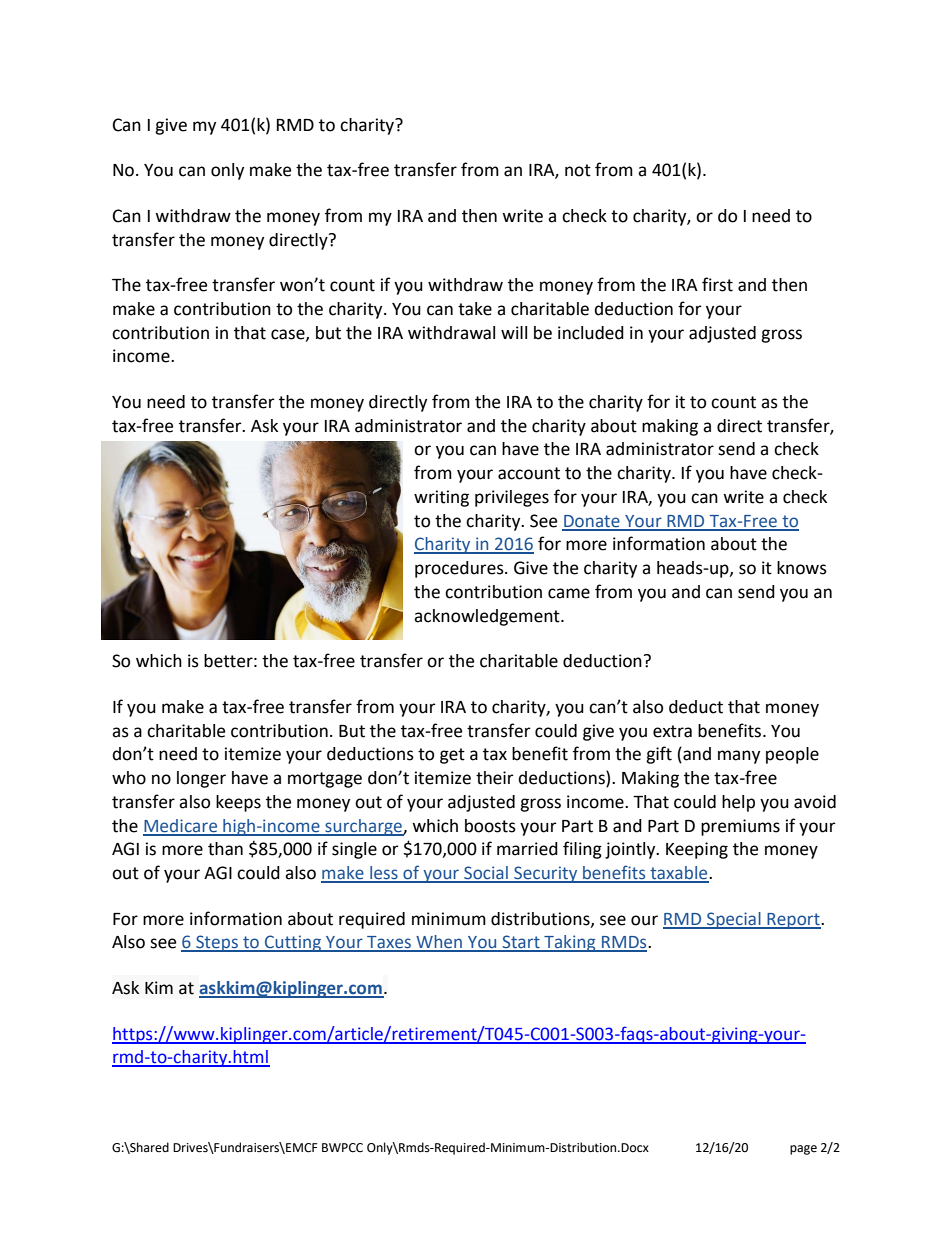  Describe the element at coordinates (439, 943) in the screenshot. I see `When` at that location.
